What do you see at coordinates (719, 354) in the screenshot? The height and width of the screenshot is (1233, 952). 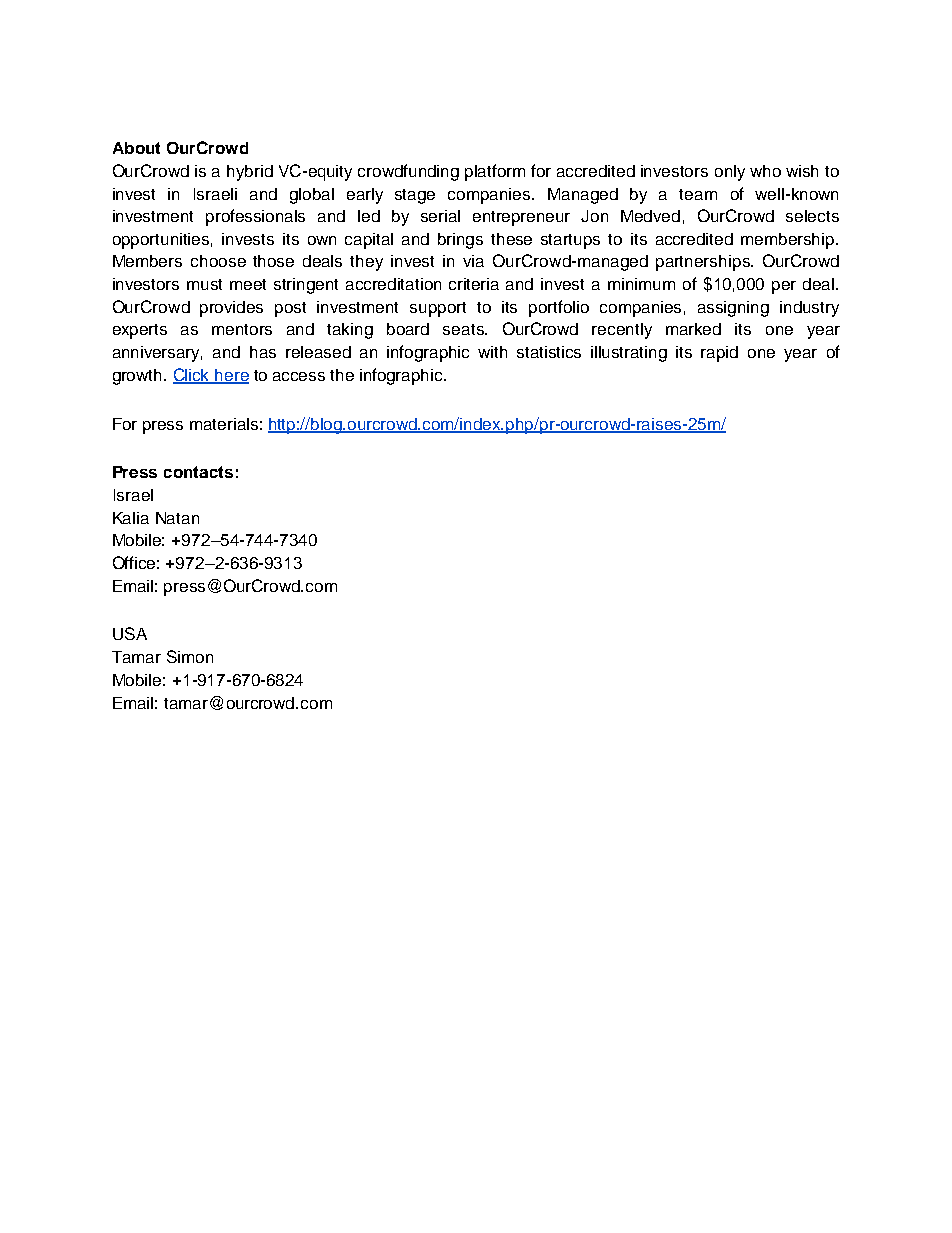 I see `rapid` at bounding box center [719, 354].
